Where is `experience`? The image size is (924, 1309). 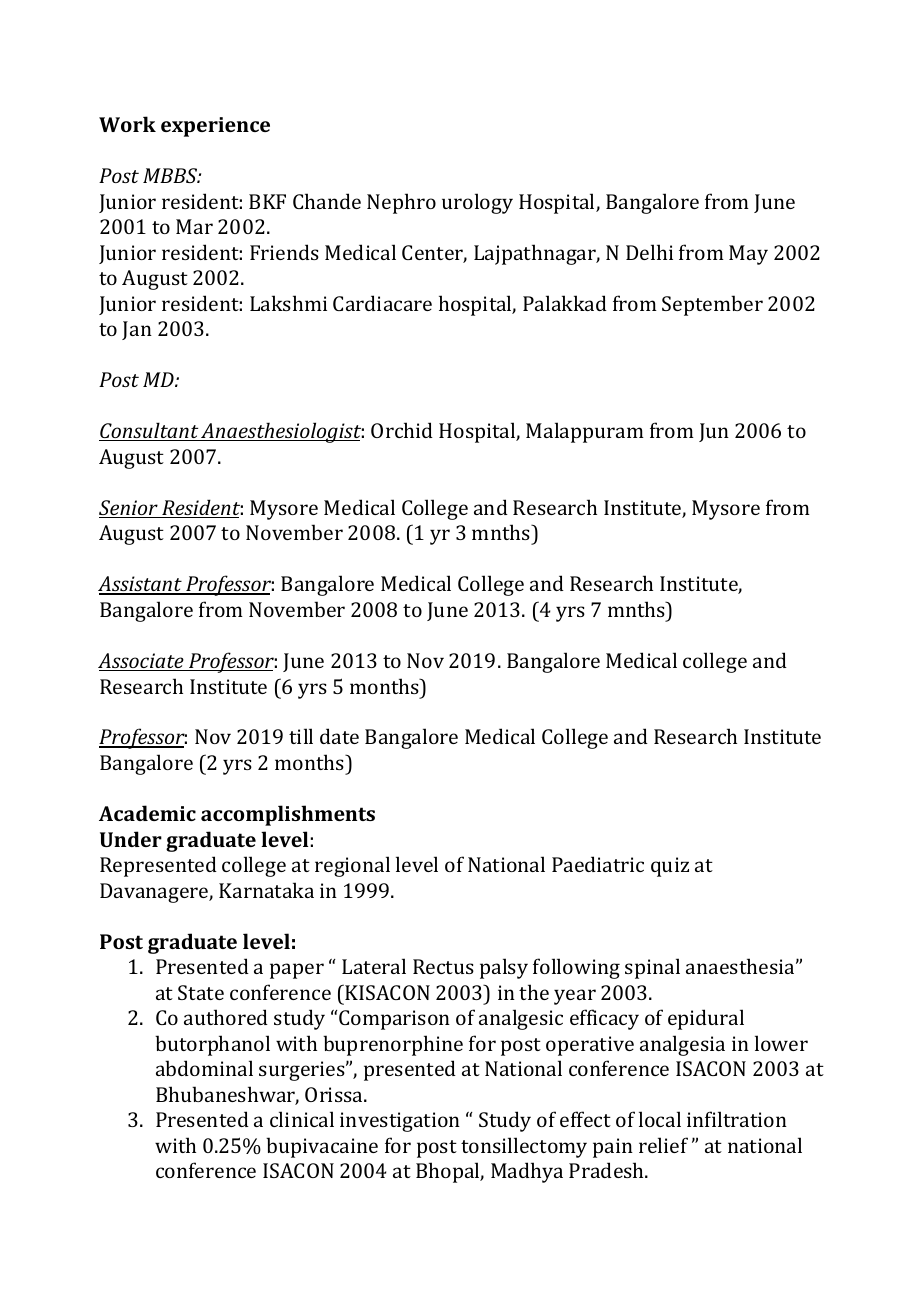 experience is located at coordinates (215, 127).
